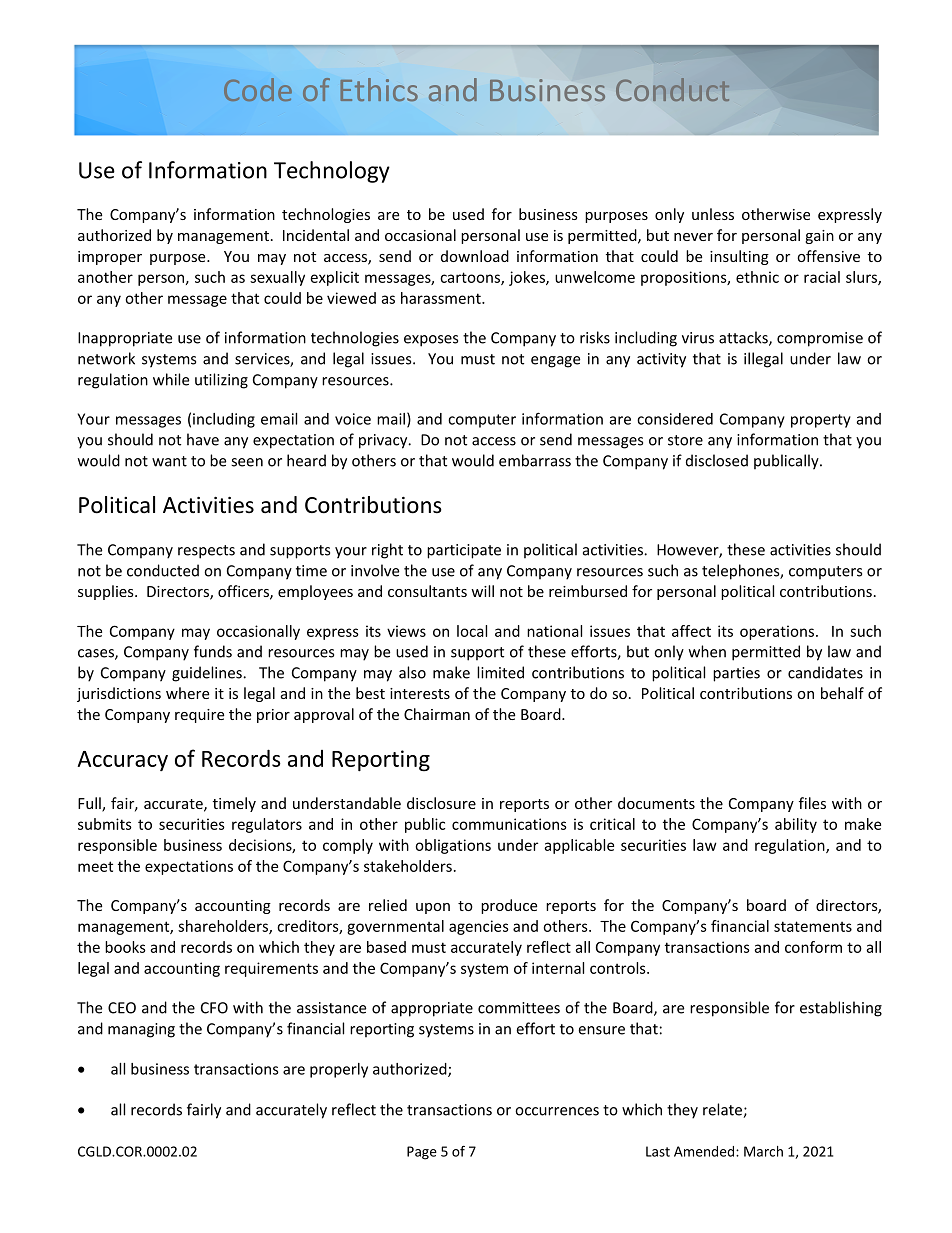 Image resolution: width=952 pixels, height=1233 pixels. Describe the element at coordinates (258, 89) in the screenshot. I see `Code` at that location.
